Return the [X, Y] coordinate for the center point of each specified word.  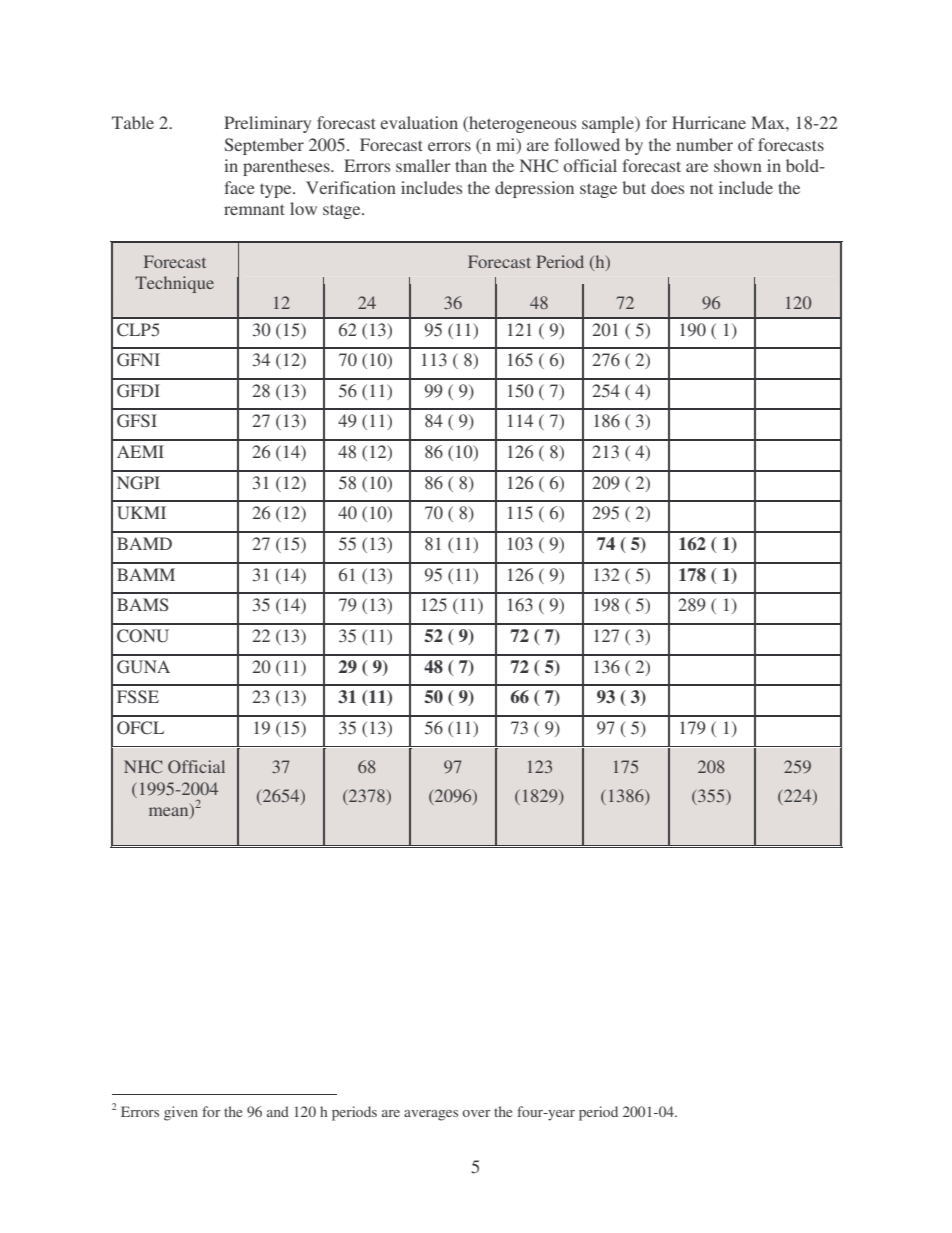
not [701, 189]
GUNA [143, 667]
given [181, 1113]
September [264, 146]
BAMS [142, 604]
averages [431, 1115]
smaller [423, 165]
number [704, 144]
